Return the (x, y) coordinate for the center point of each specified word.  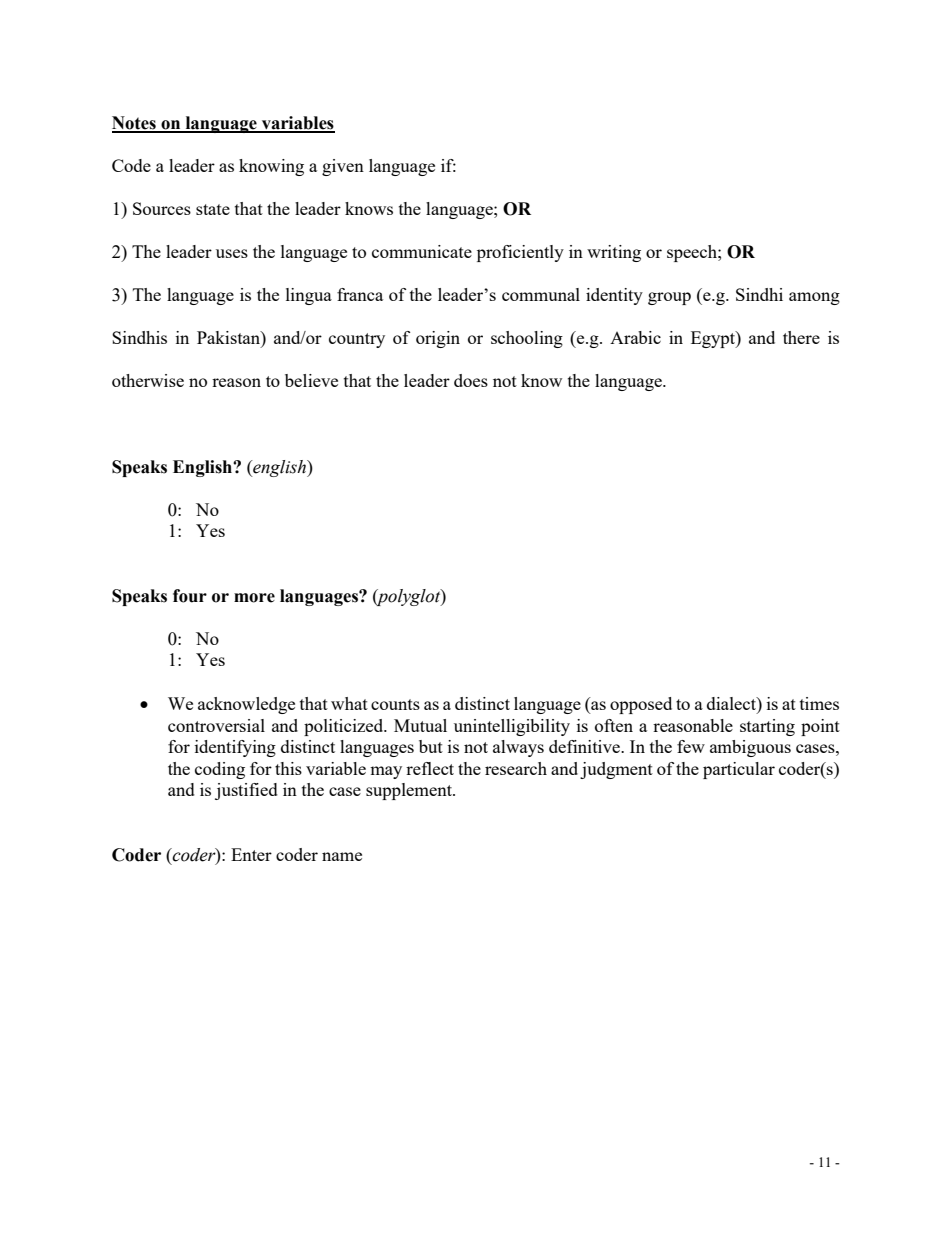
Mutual (420, 725)
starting (767, 727)
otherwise (148, 380)
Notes (135, 124)
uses (232, 253)
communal (541, 294)
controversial (216, 725)
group (669, 298)
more (254, 598)
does (471, 380)
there (801, 337)
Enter (251, 854)
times (819, 703)
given (343, 167)
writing (614, 253)
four (190, 596)
